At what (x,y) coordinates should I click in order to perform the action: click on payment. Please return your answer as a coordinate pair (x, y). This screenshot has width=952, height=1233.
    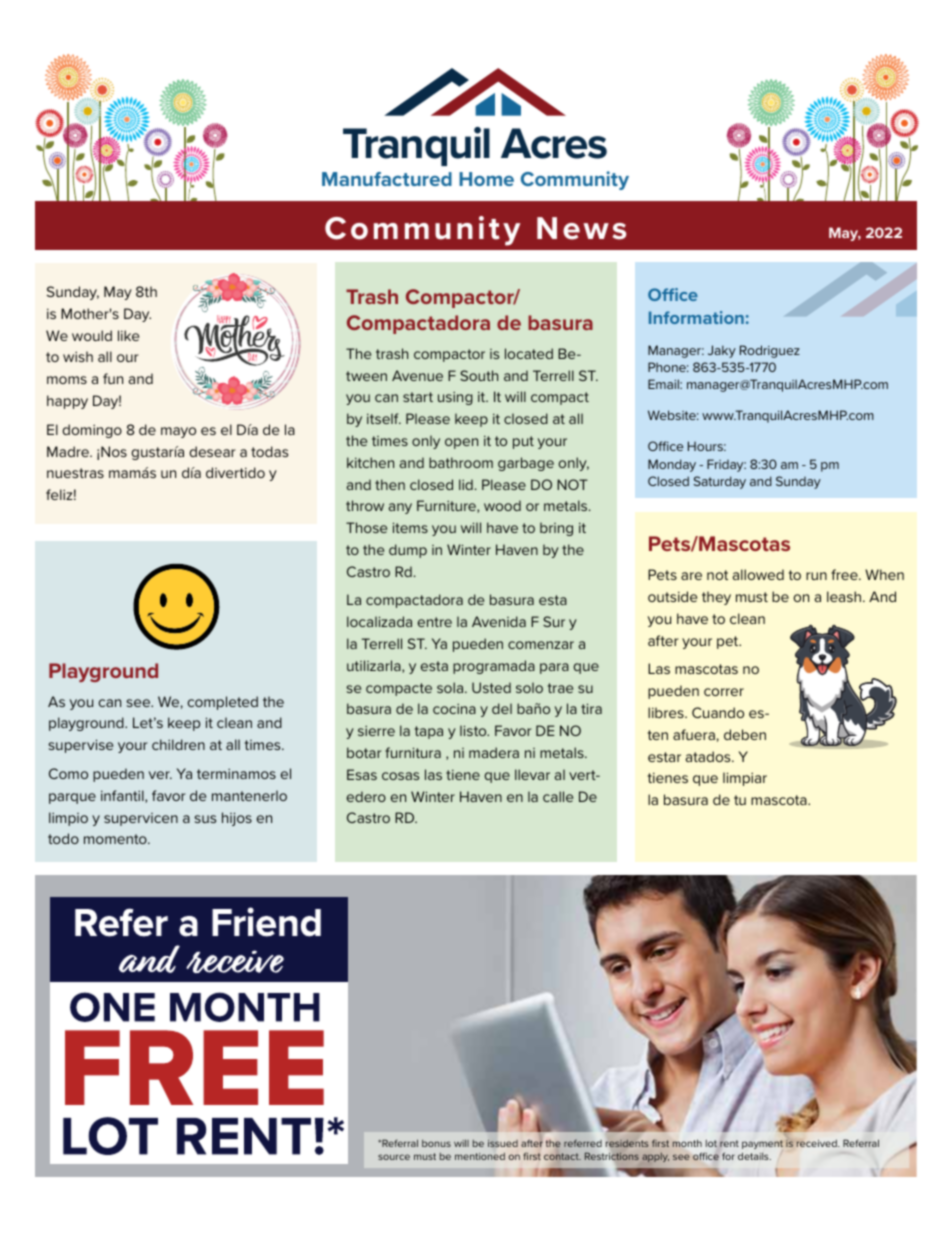
    Looking at the image, I should click on (762, 1145).
